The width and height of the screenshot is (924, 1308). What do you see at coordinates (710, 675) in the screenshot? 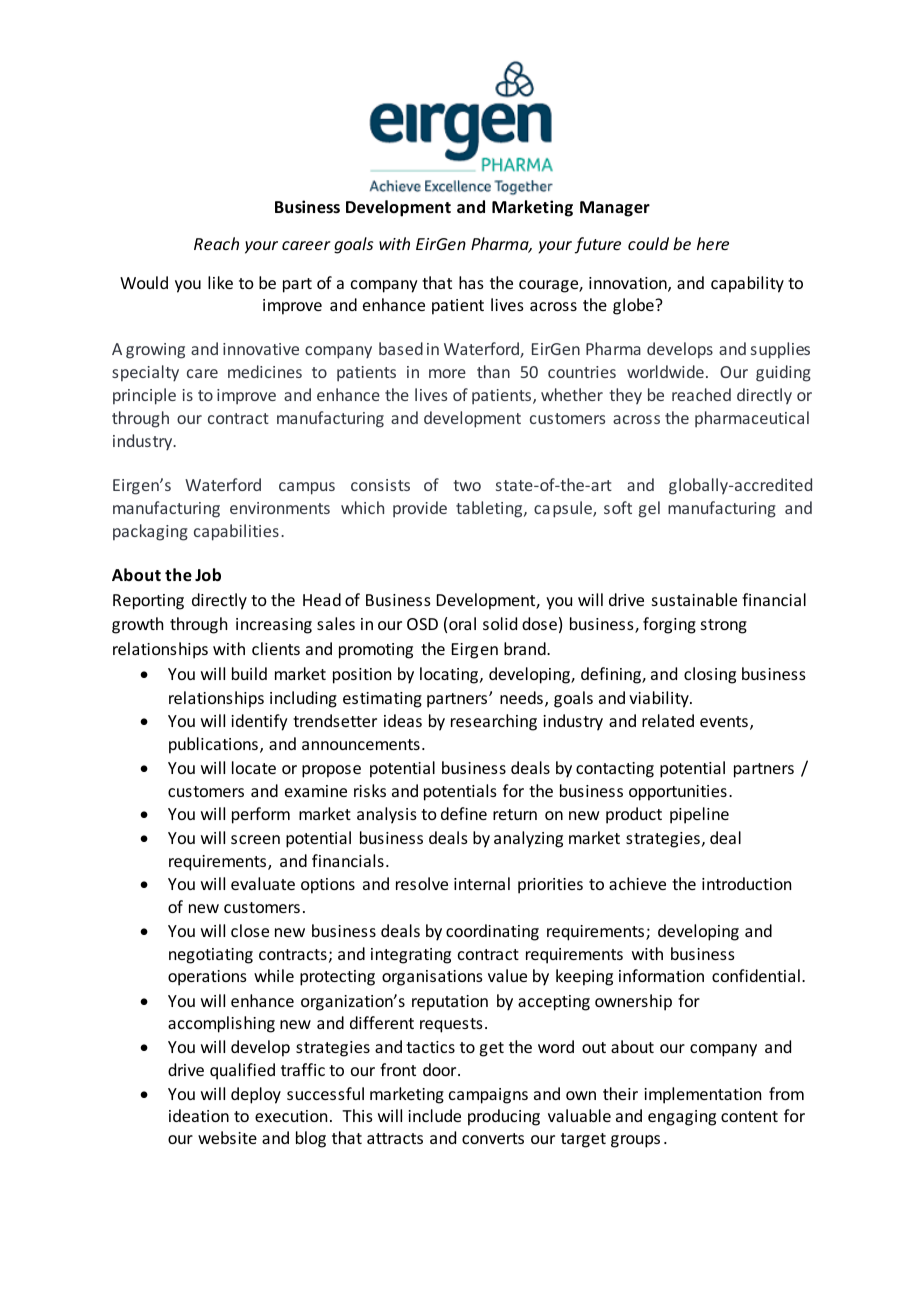
I see `closing` at bounding box center [710, 675].
